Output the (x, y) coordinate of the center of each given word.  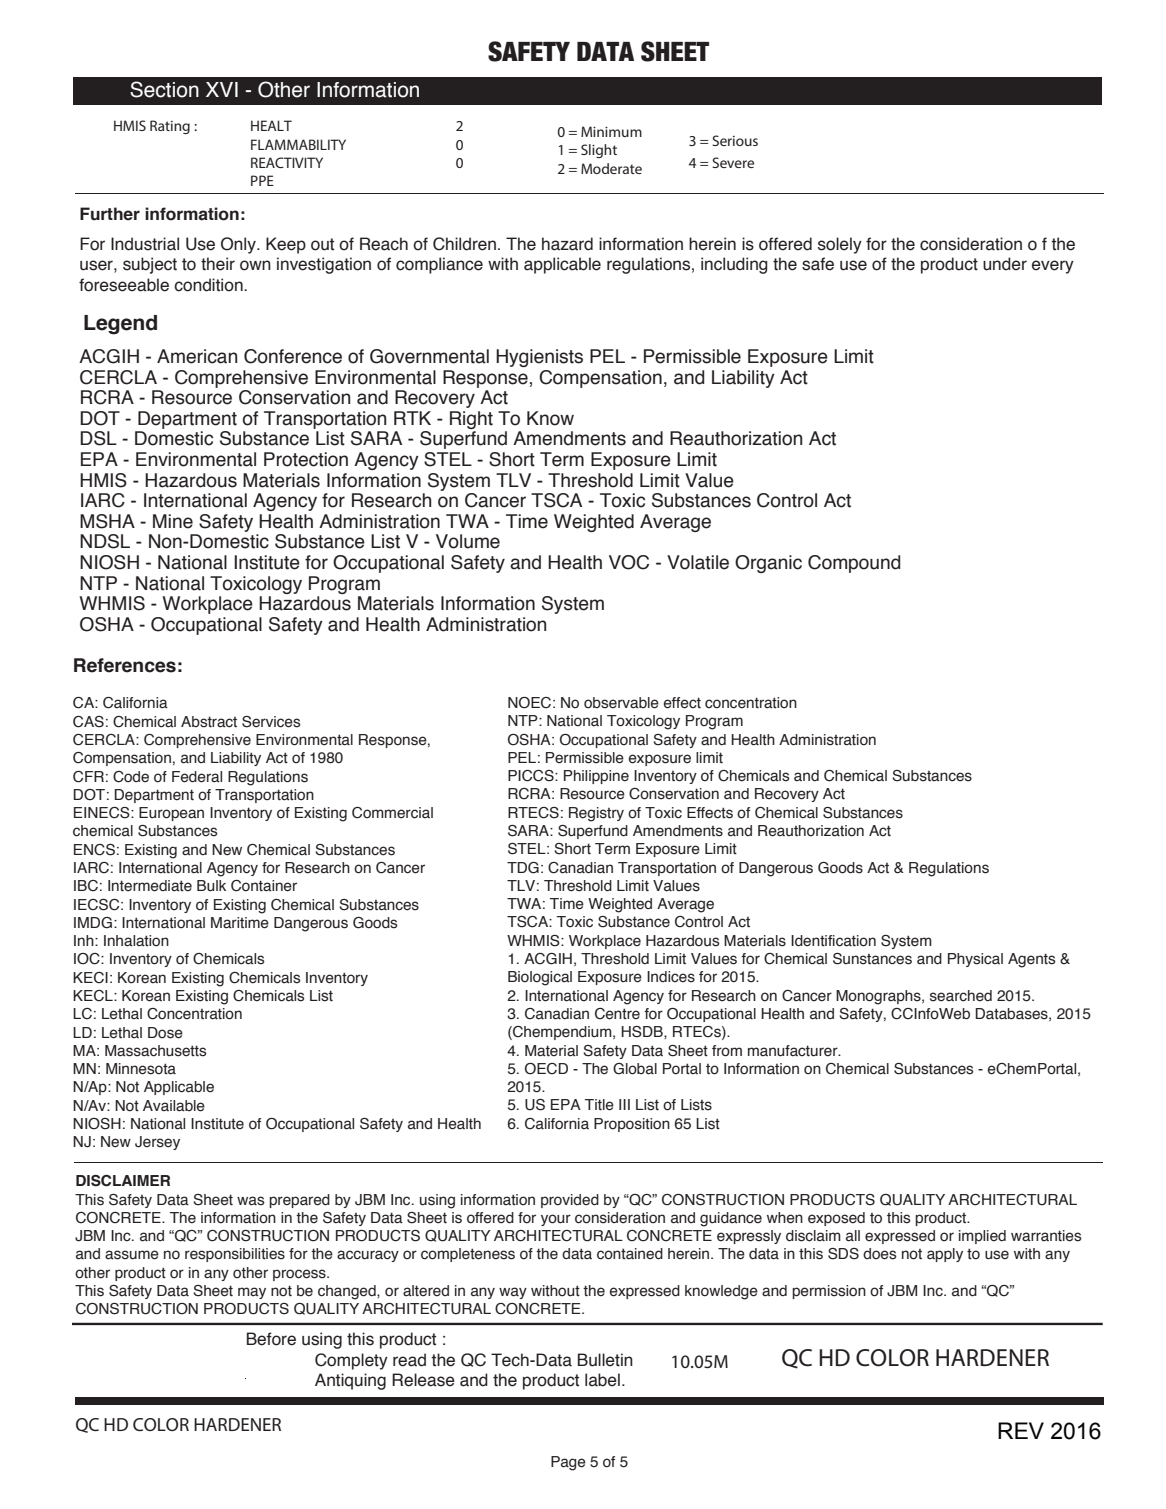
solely (840, 245)
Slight (599, 151)
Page (568, 1463)
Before (271, 1339)
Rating (170, 127)
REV (1021, 1430)
